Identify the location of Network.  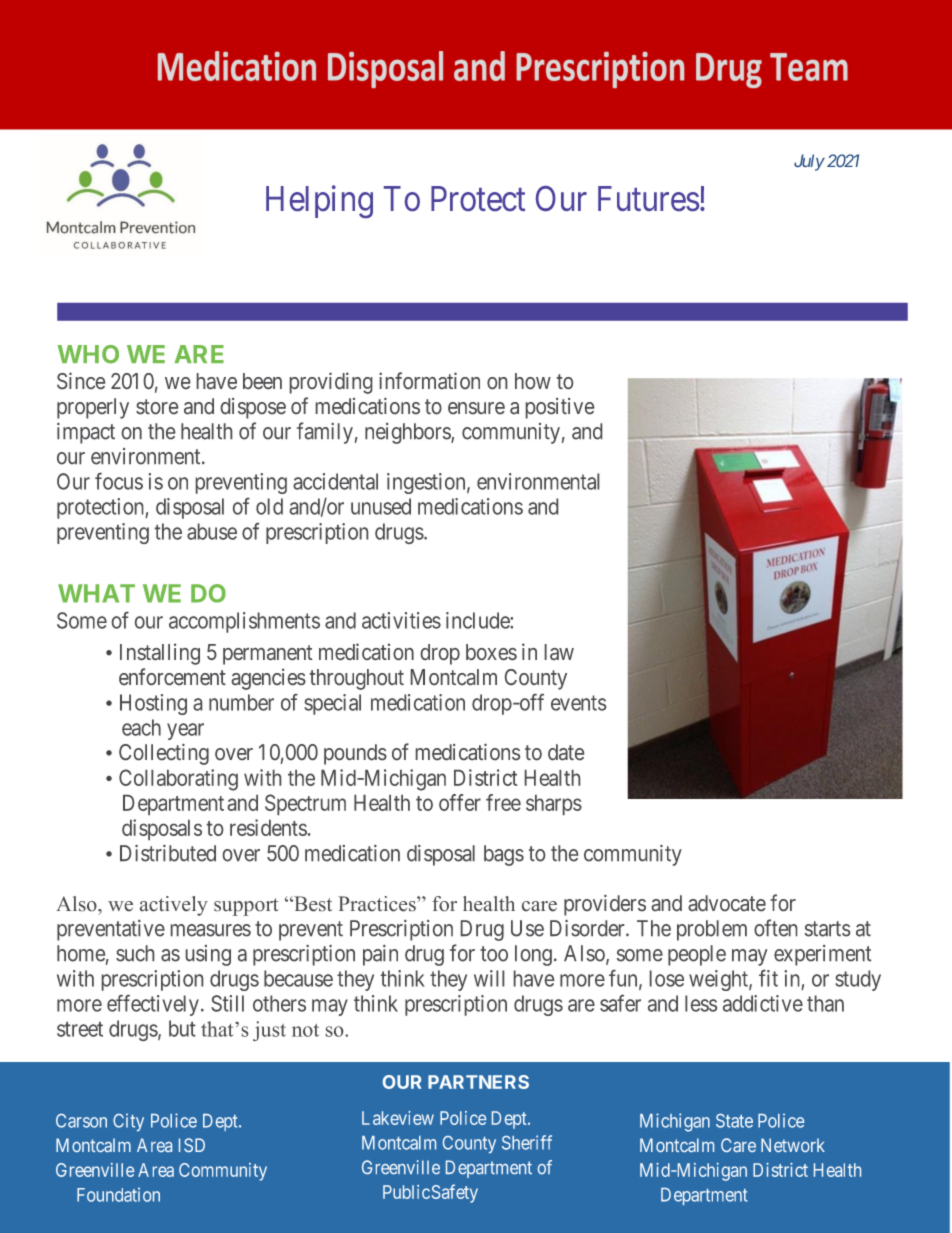
(793, 1145).
